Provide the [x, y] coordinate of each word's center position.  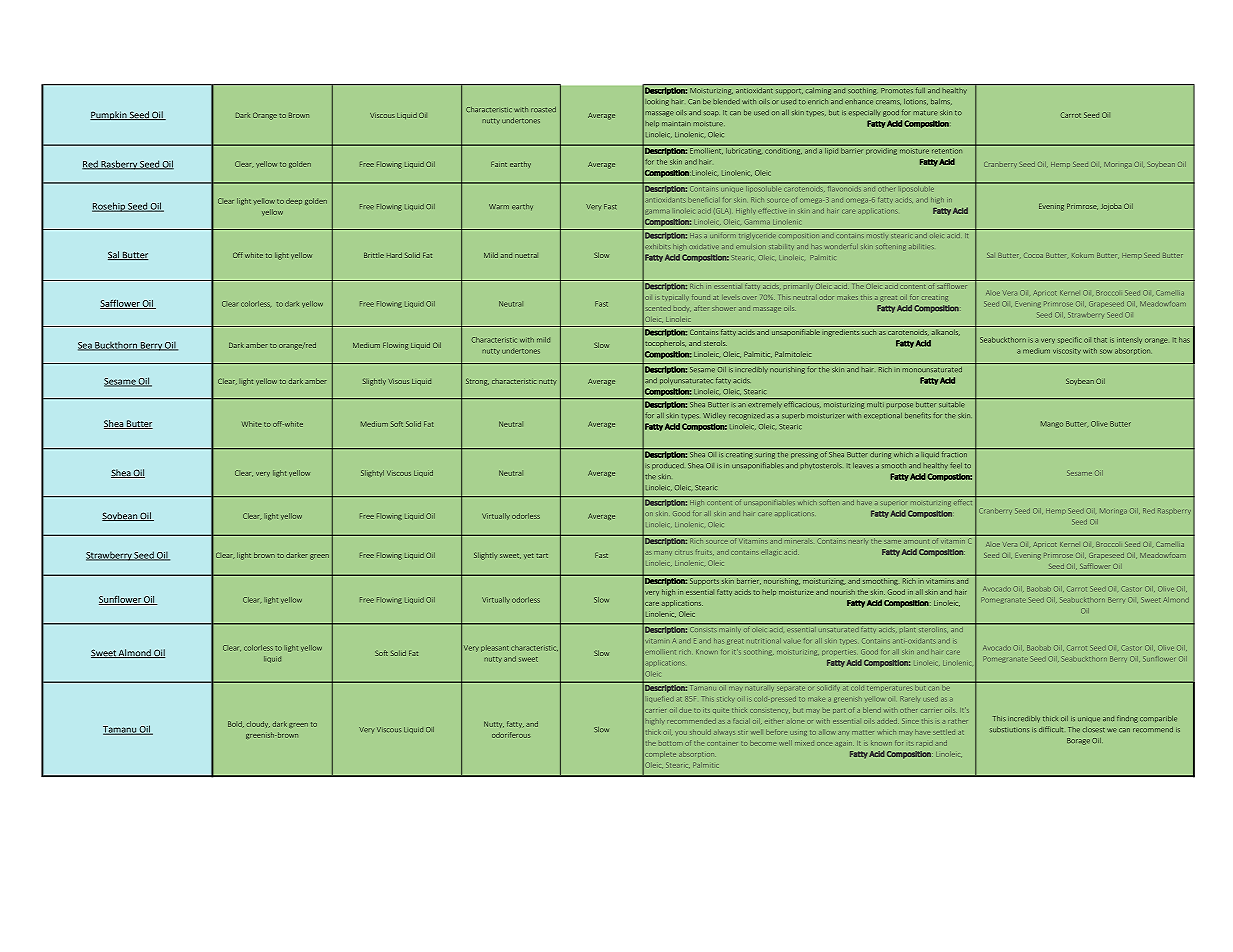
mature [925, 112]
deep [294, 201]
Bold [236, 724]
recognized [747, 416]
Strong [477, 382]
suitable [952, 404]
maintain [676, 123]
